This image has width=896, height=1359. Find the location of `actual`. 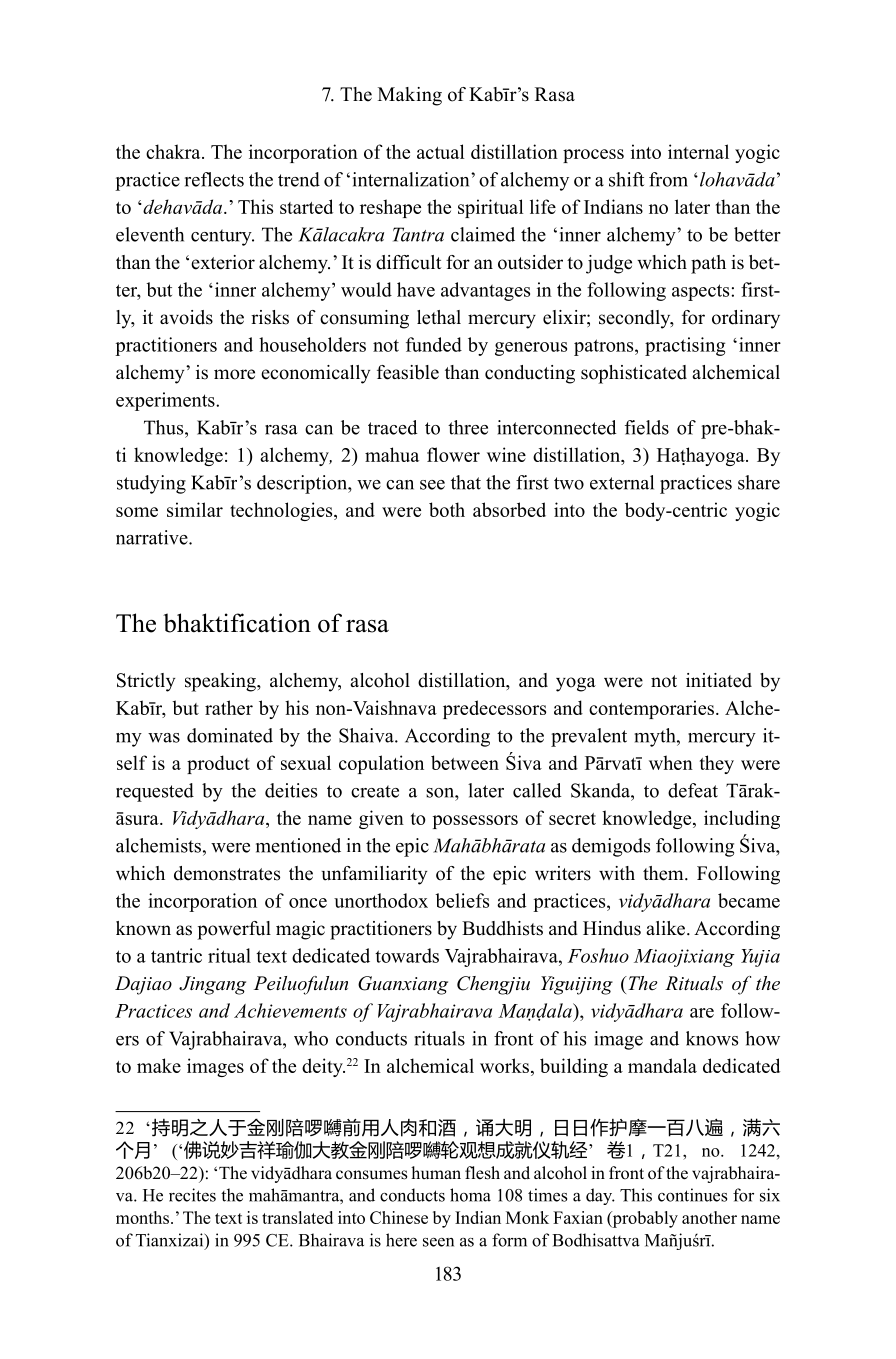

actual is located at coordinates (440, 151).
